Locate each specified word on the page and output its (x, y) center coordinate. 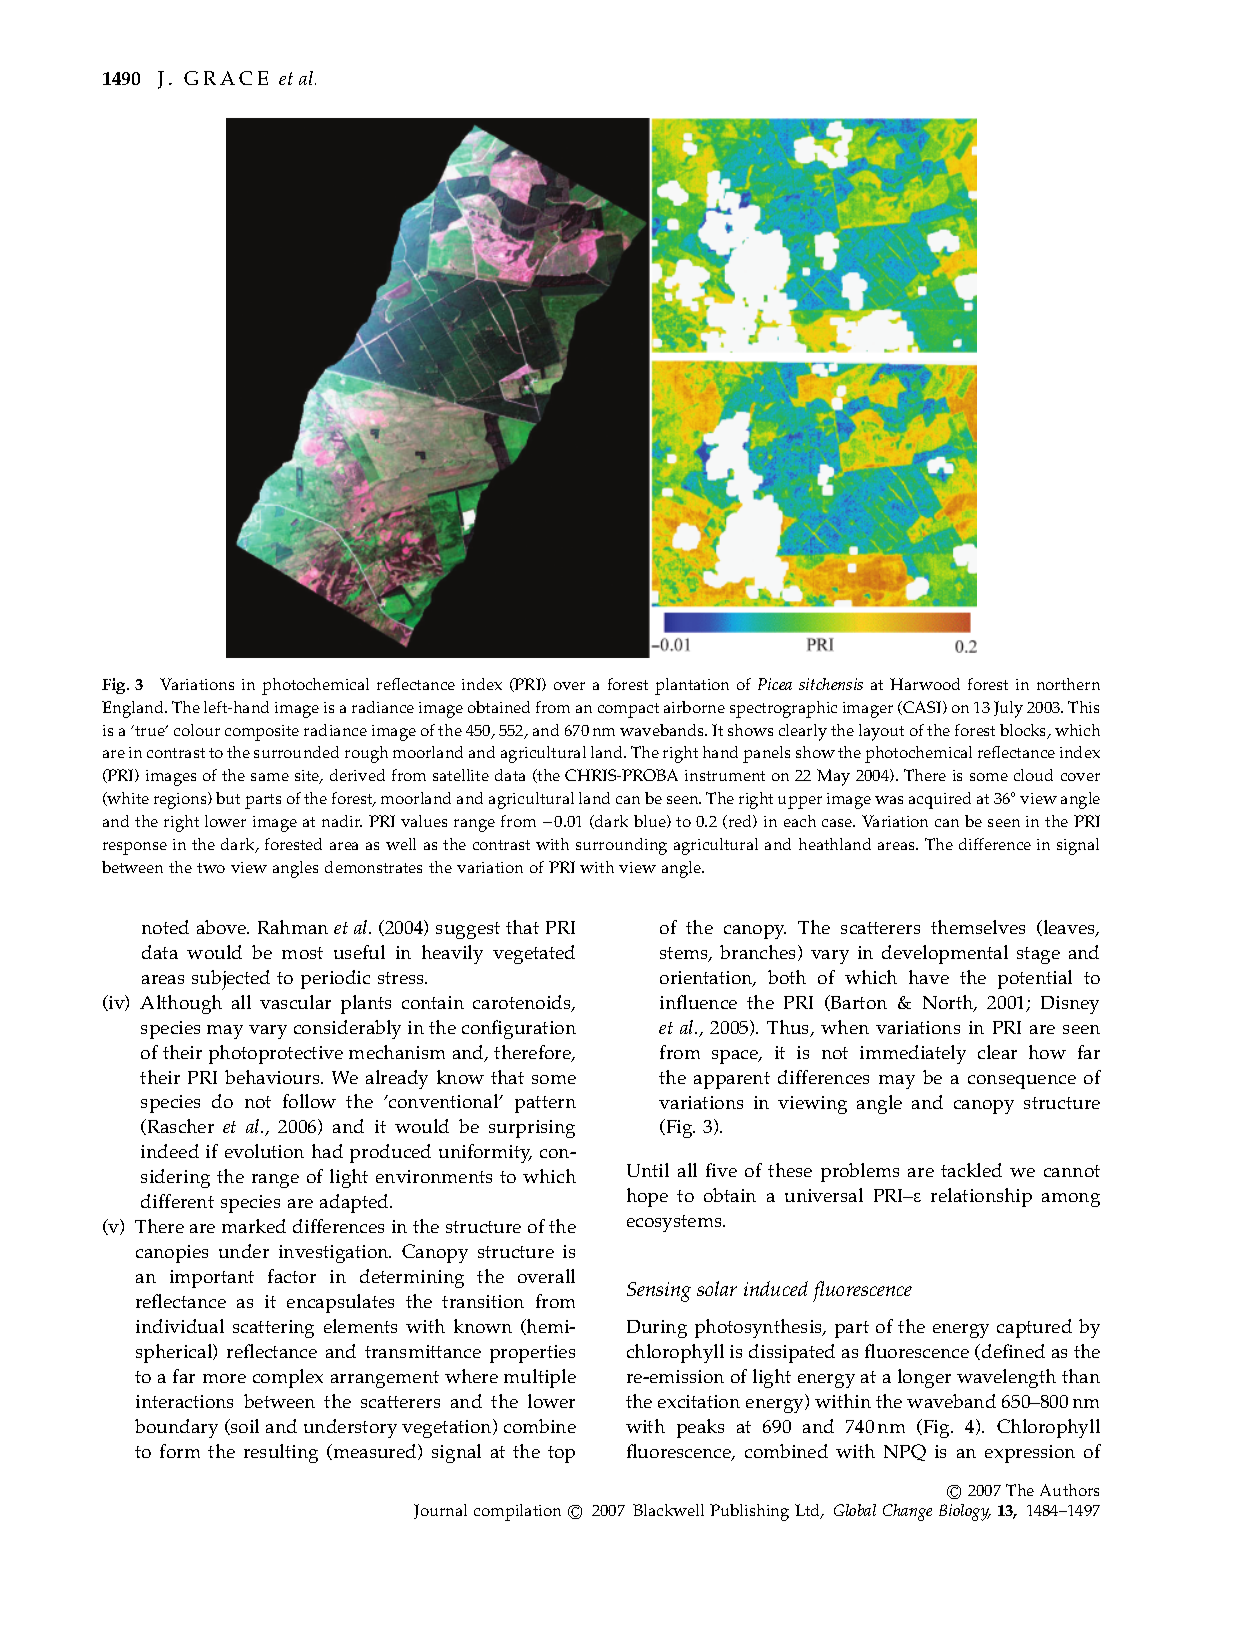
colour (197, 730)
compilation (517, 1512)
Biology (965, 1512)
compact (628, 710)
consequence (1022, 1082)
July (1008, 709)
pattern (545, 1104)
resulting (281, 1453)
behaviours (273, 1077)
